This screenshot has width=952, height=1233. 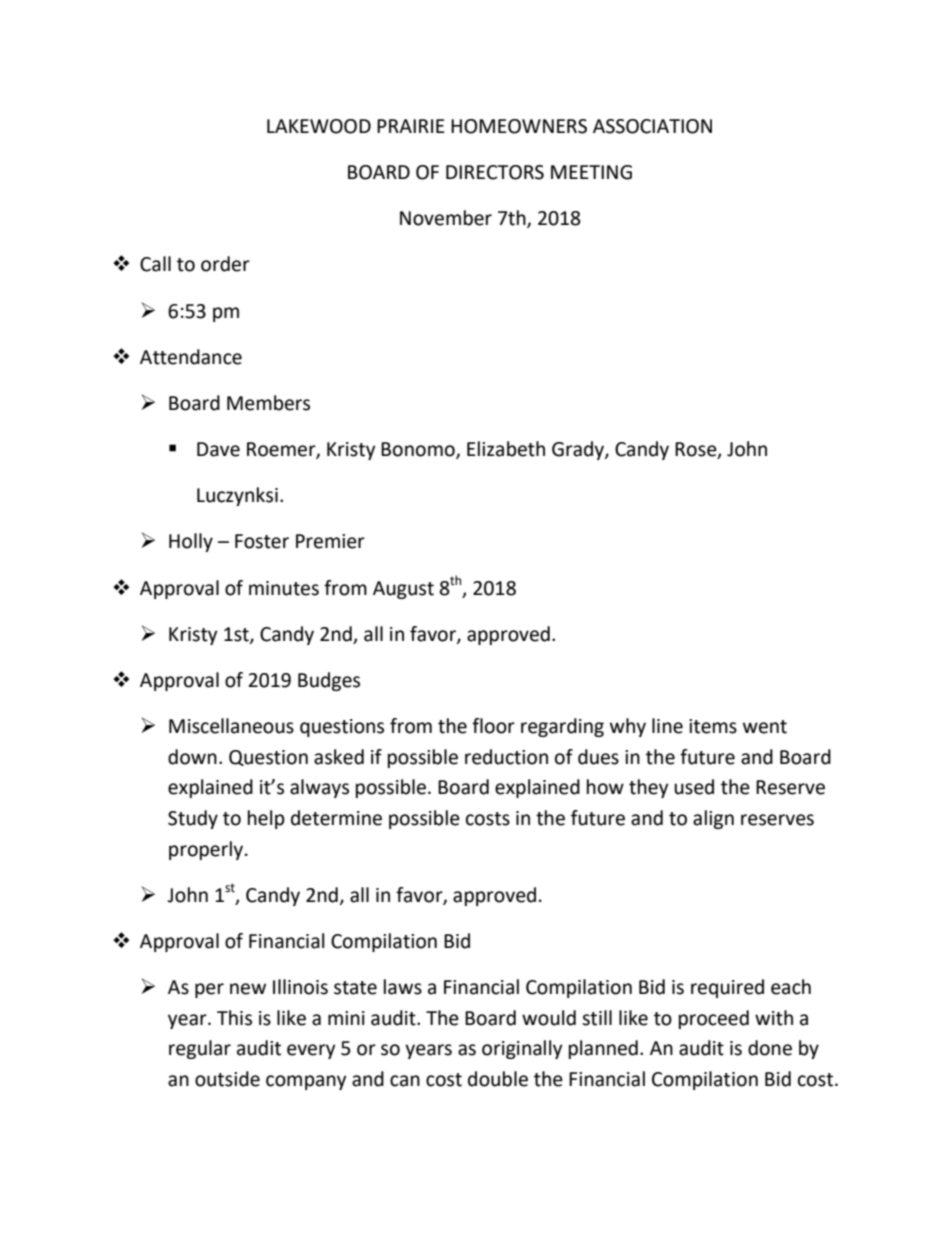 I want to click on proceed, so click(x=714, y=1019).
